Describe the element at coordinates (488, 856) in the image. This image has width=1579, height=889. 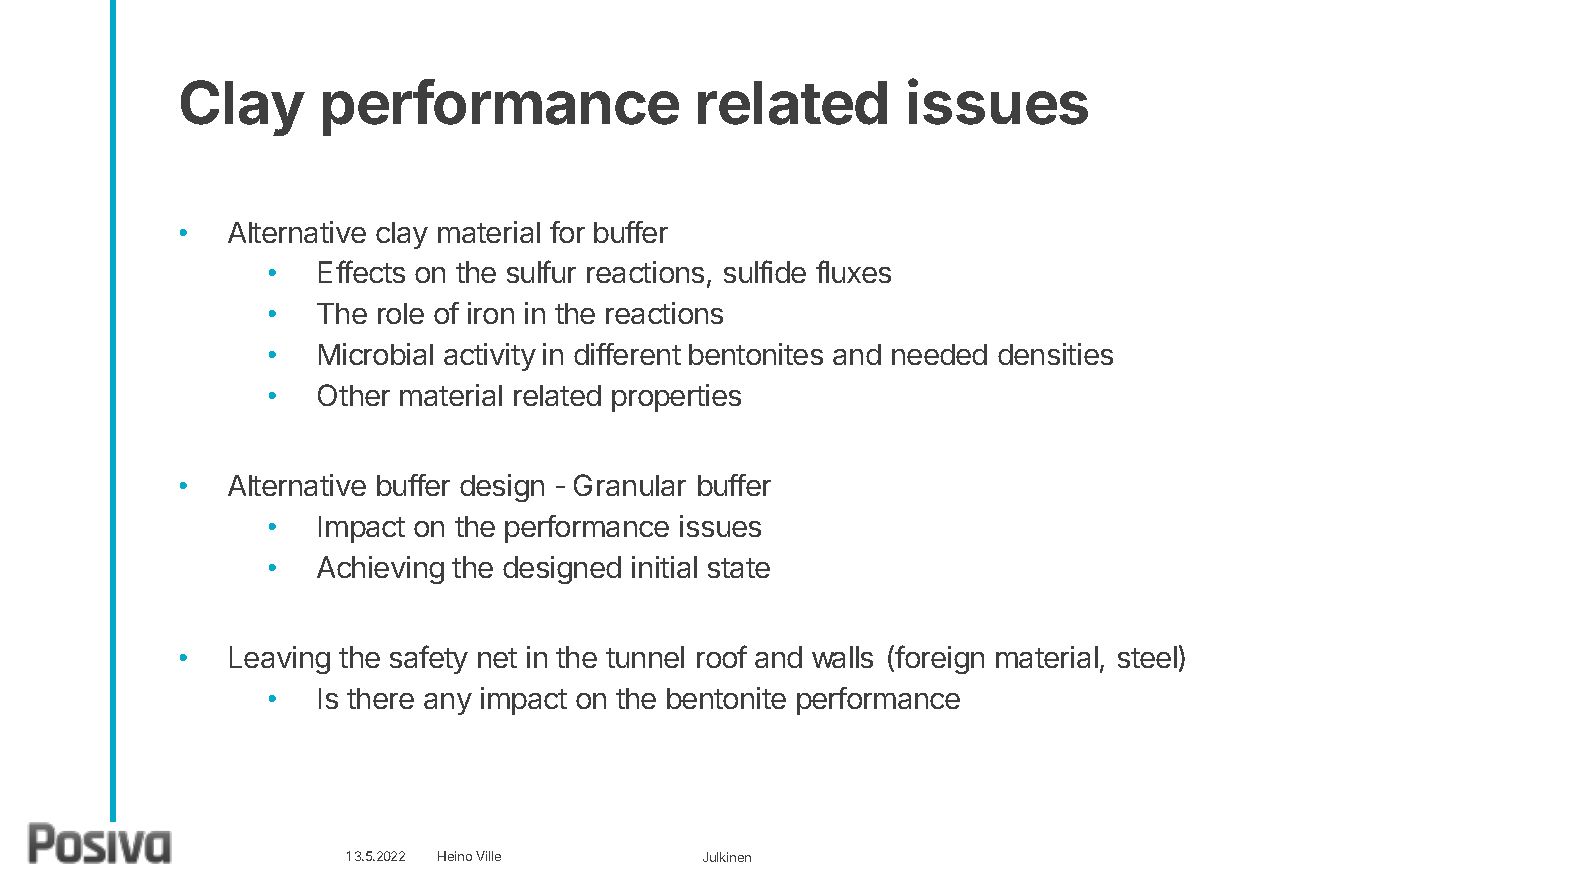
I see `Ville` at that location.
